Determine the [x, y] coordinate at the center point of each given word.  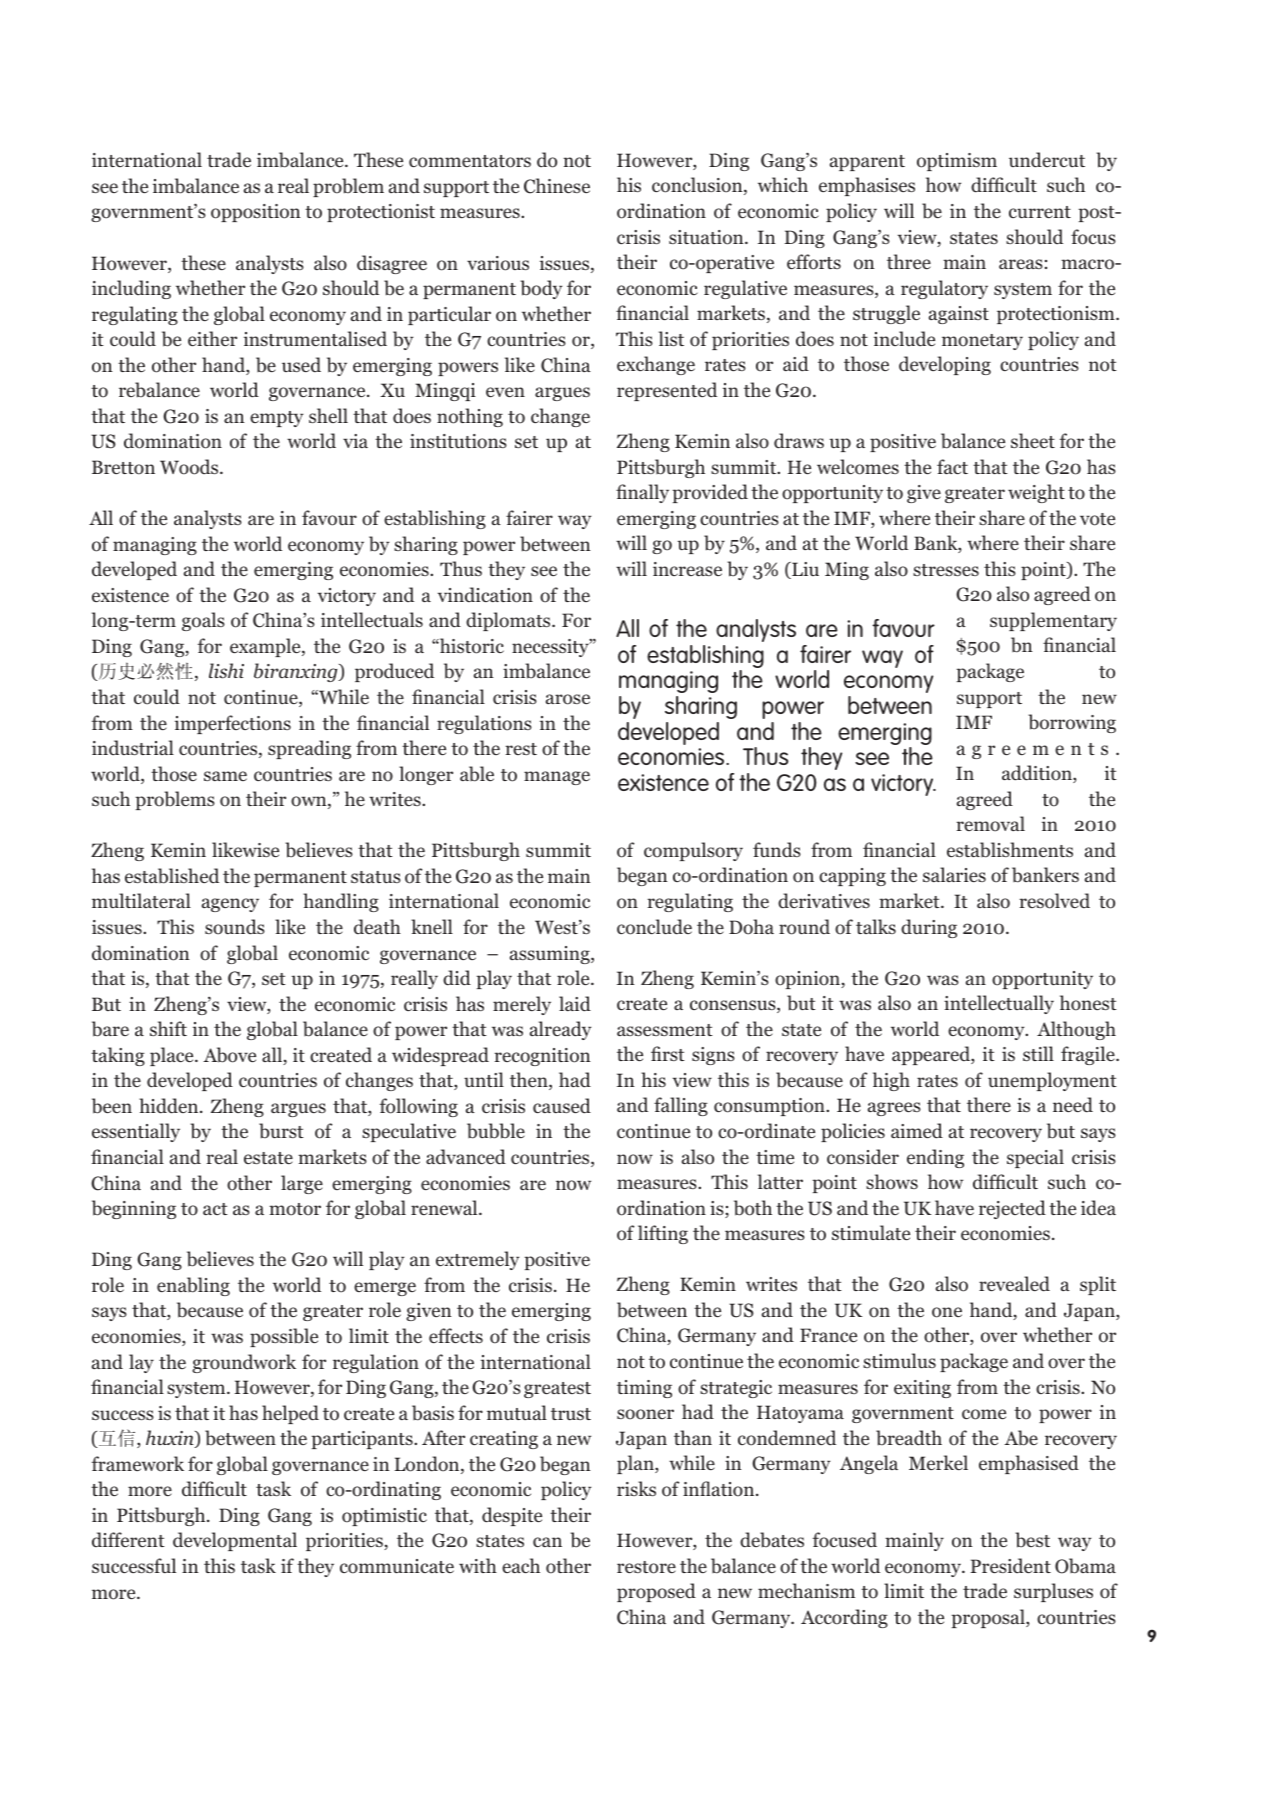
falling [681, 1106]
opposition [256, 213]
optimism [957, 162]
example [266, 647]
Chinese [557, 186]
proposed [656, 1592]
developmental [235, 1541]
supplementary [1053, 621]
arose [568, 699]
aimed [917, 1131]
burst [281, 1131]
